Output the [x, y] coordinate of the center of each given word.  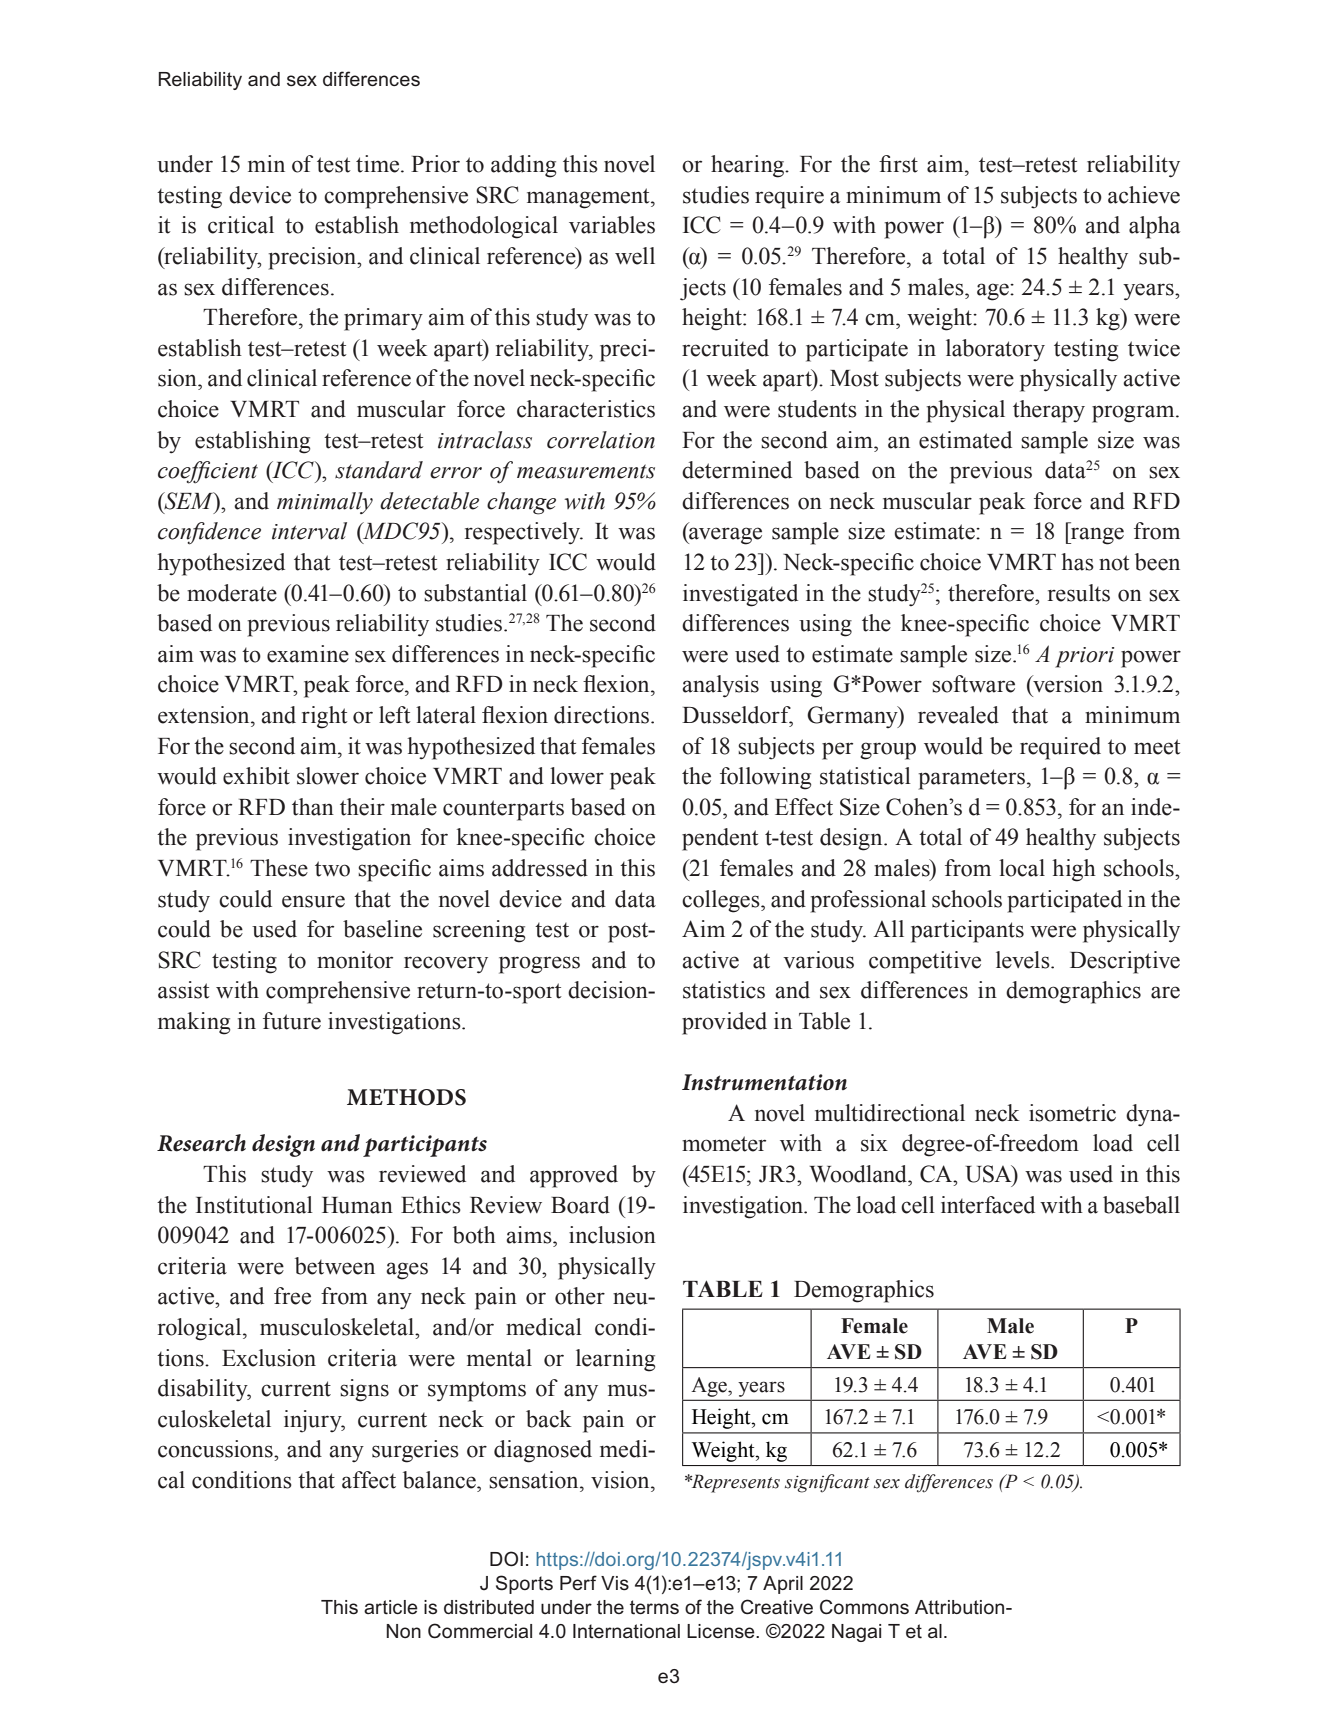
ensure [313, 901]
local [1022, 868]
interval [309, 531]
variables [612, 225]
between [335, 1266]
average [724, 536]
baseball [1141, 1205]
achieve [1144, 195]
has [1077, 562]
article [391, 1607]
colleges [722, 901]
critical [241, 225]
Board [580, 1205]
